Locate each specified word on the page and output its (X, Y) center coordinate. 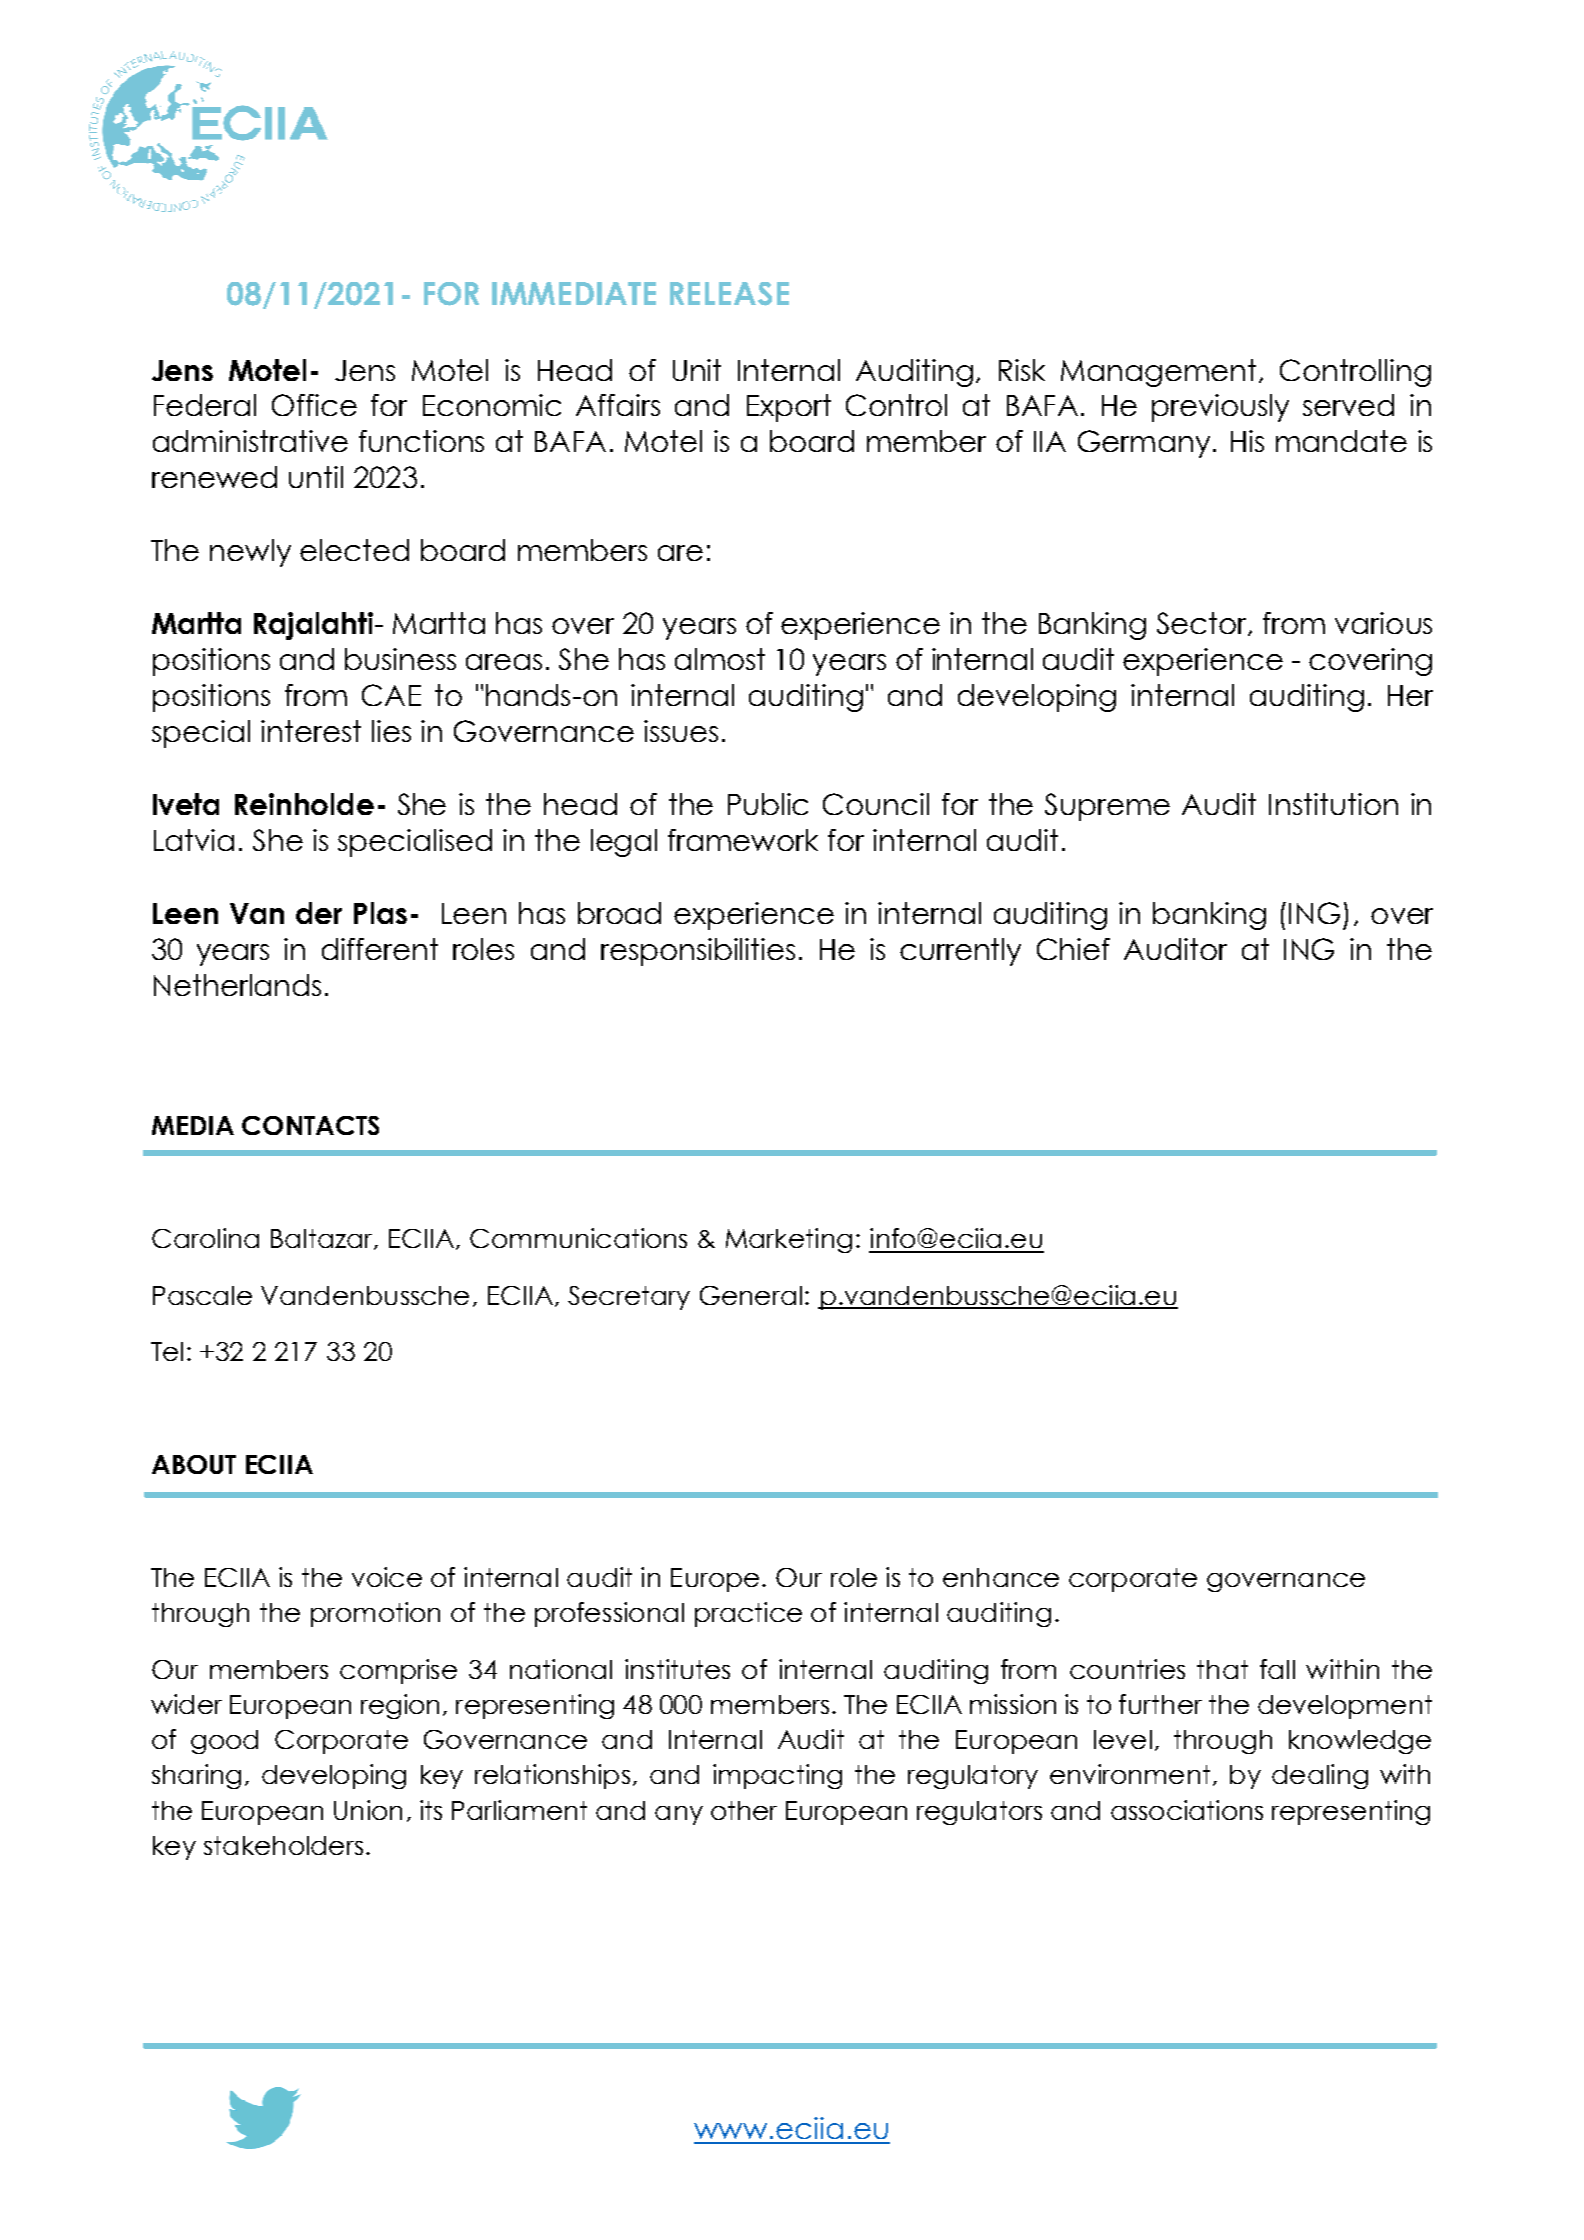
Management (1158, 373)
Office (314, 405)
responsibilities (698, 952)
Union (368, 1810)
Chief (1073, 949)
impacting (777, 1776)
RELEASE (729, 294)
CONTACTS (310, 1125)
